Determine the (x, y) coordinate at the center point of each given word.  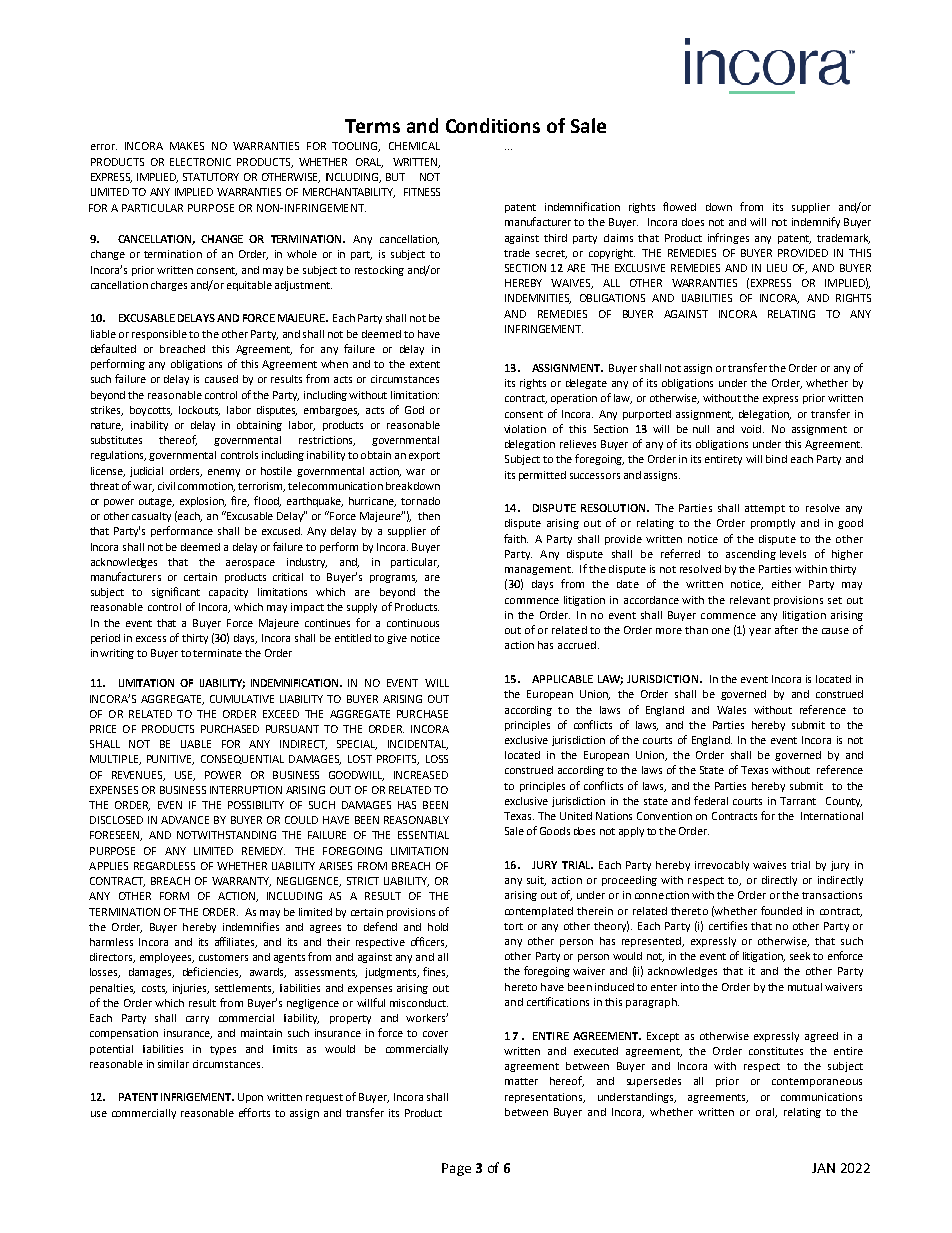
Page (456, 1169)
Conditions (493, 125)
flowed (679, 206)
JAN (823, 1168)
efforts (254, 1112)
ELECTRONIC (200, 162)
